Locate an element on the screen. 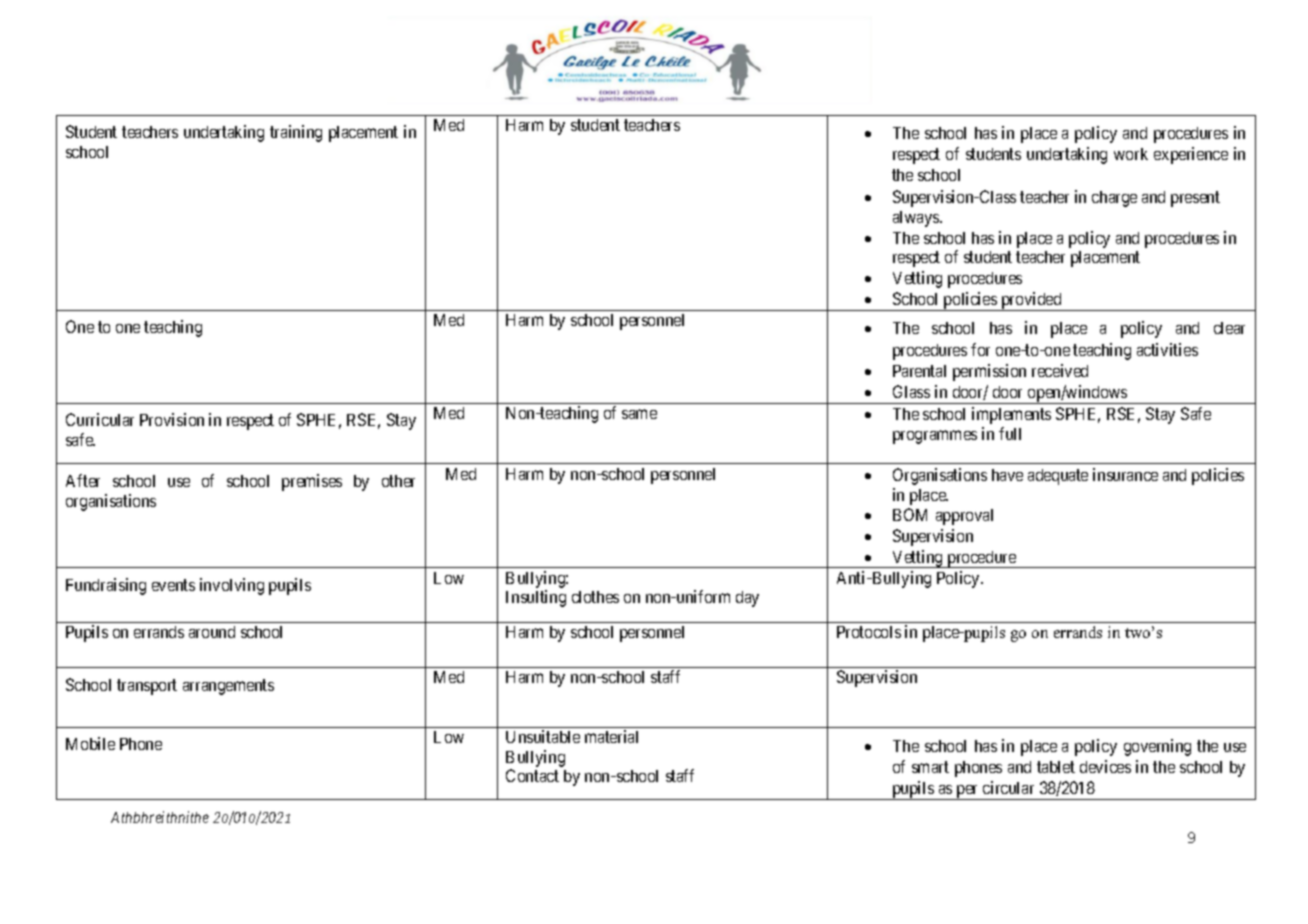  premises is located at coordinates (312, 482).
